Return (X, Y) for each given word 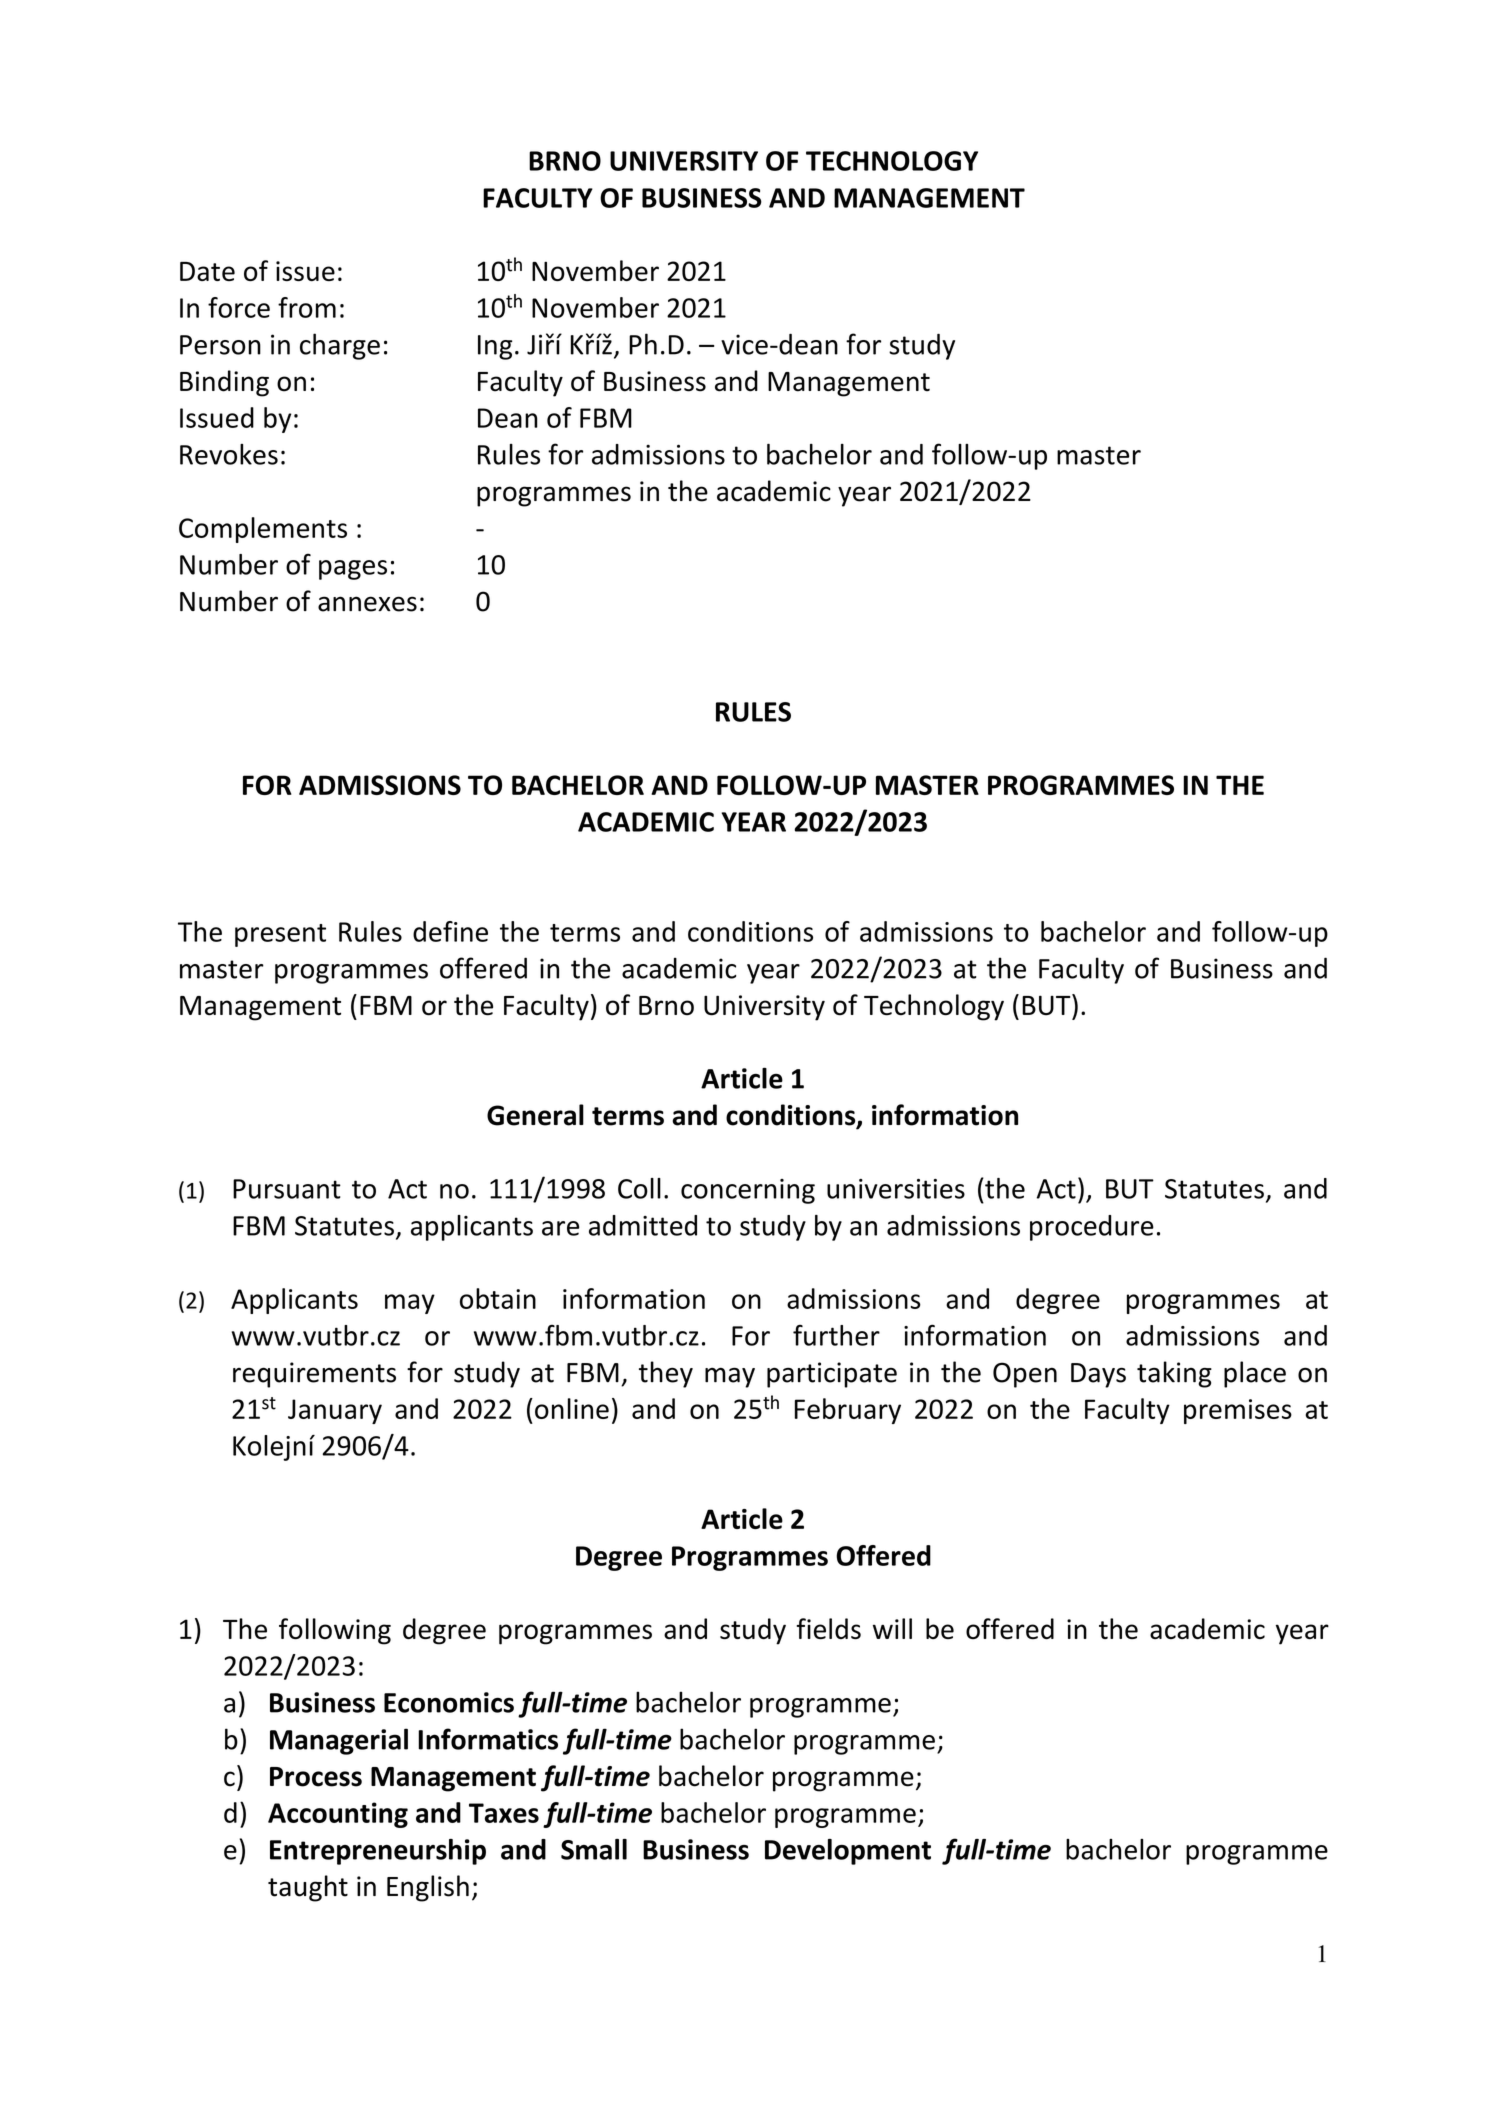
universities (896, 1189)
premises (1238, 1411)
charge (340, 346)
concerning (748, 1191)
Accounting (338, 1815)
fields (829, 1629)
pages (353, 570)
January (335, 1411)
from (307, 307)
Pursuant (287, 1189)
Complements (263, 530)
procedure (1092, 1228)
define (450, 931)
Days (1098, 1375)
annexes (367, 604)
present (280, 935)
